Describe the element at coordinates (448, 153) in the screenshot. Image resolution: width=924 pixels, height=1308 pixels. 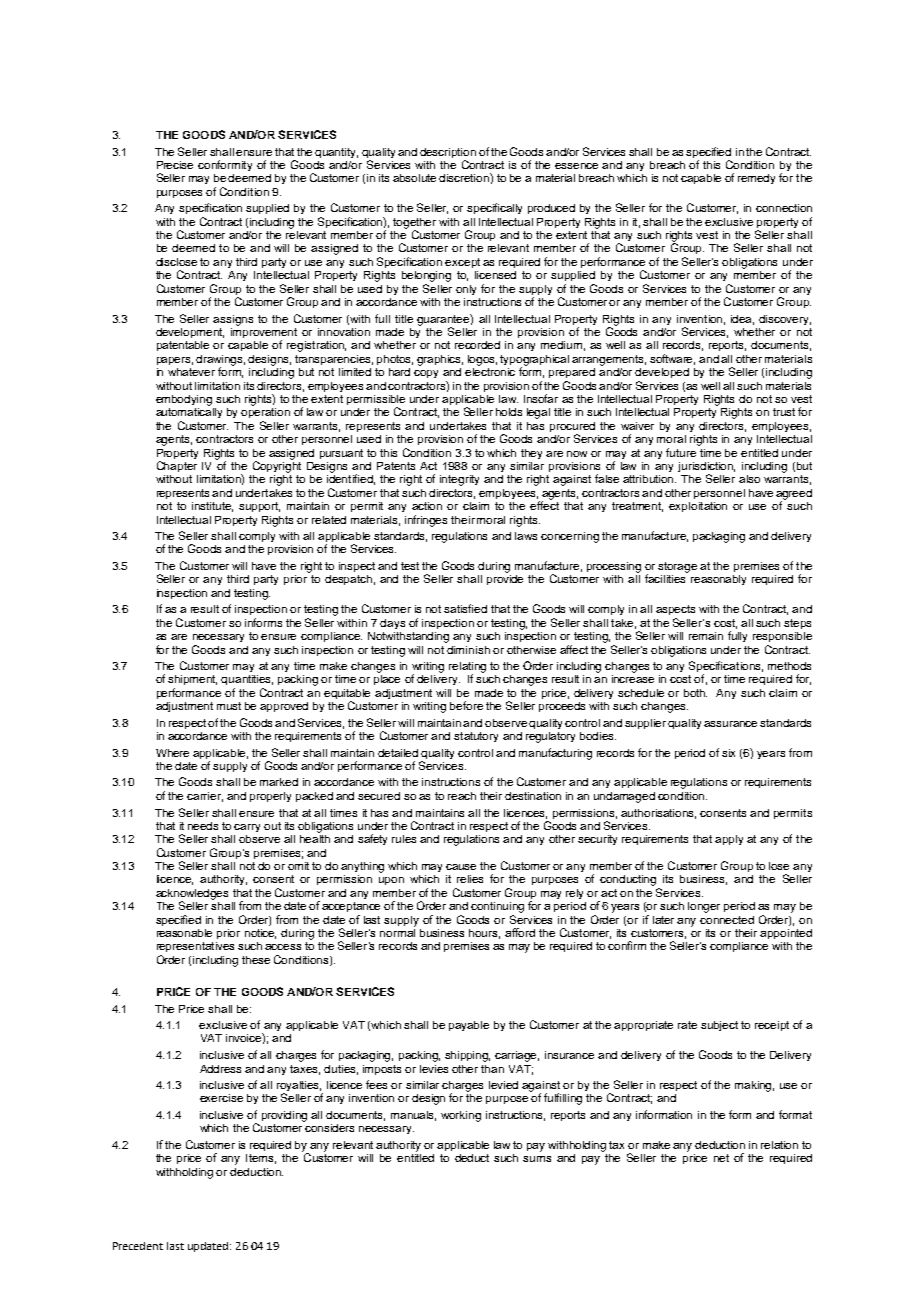
I see `description` at that location.
